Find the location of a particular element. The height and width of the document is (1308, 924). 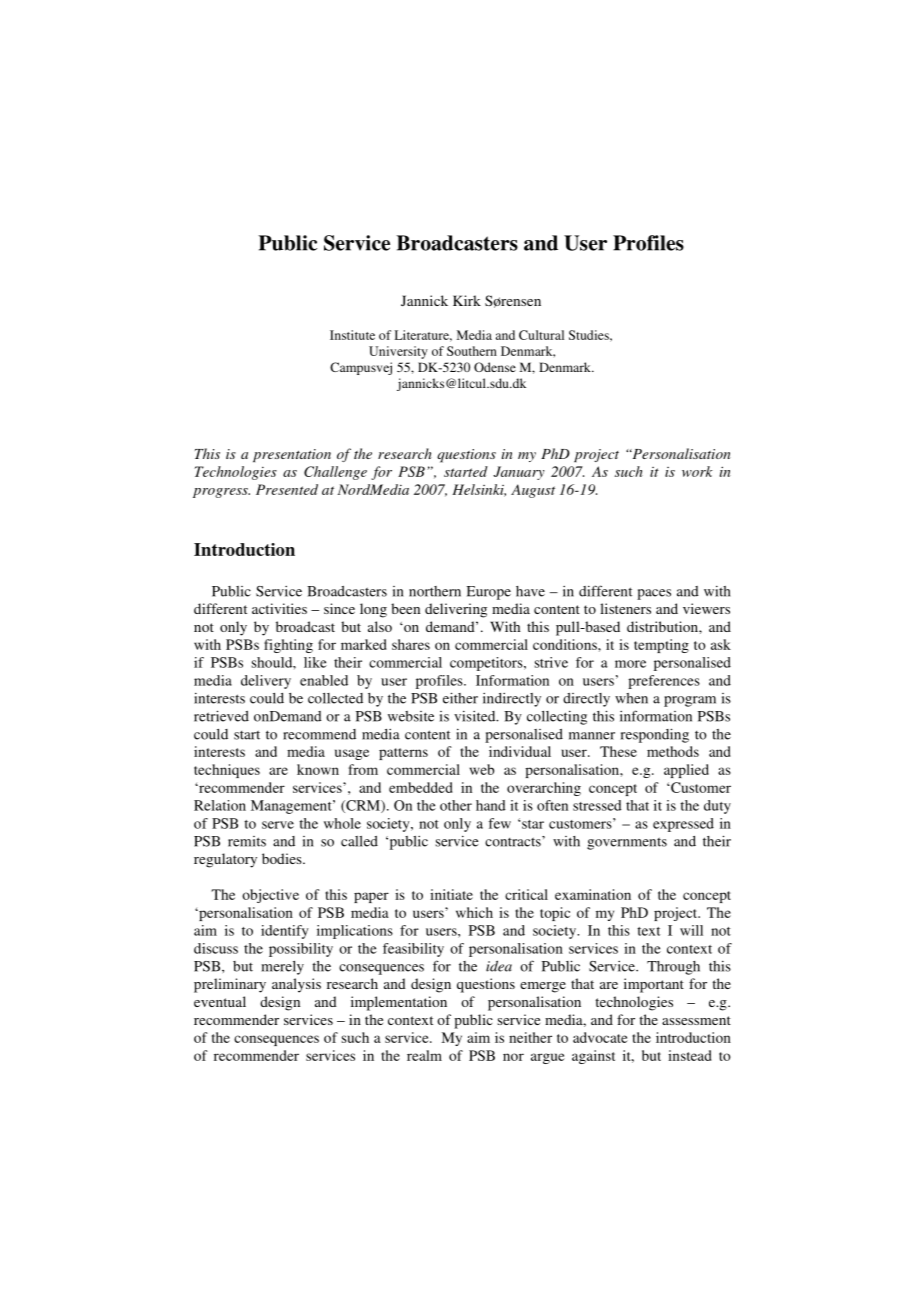

Kirk is located at coordinates (467, 300).
